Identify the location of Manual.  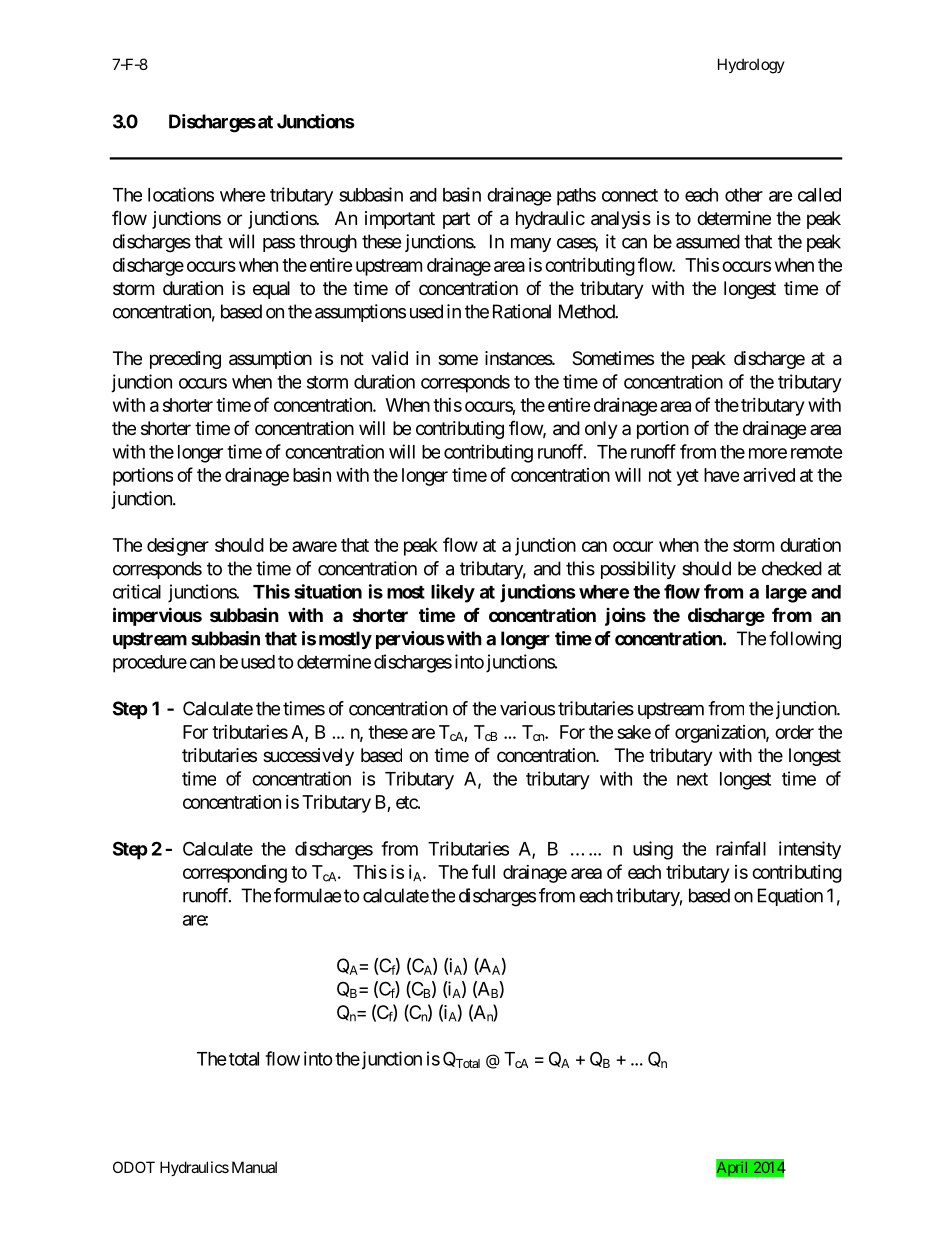
(254, 1167).
